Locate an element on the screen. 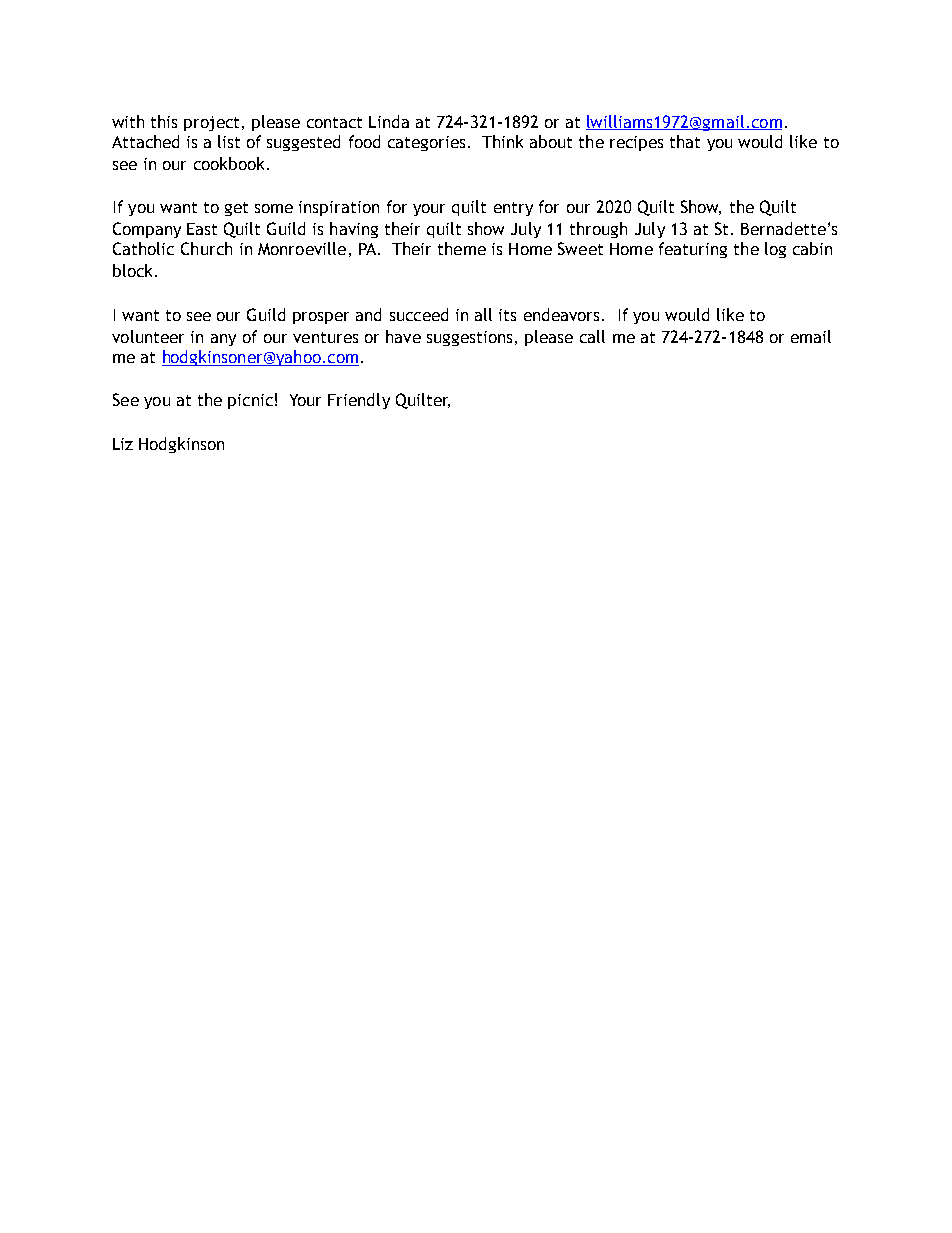 The width and height of the screenshot is (952, 1233). Think is located at coordinates (502, 141).
